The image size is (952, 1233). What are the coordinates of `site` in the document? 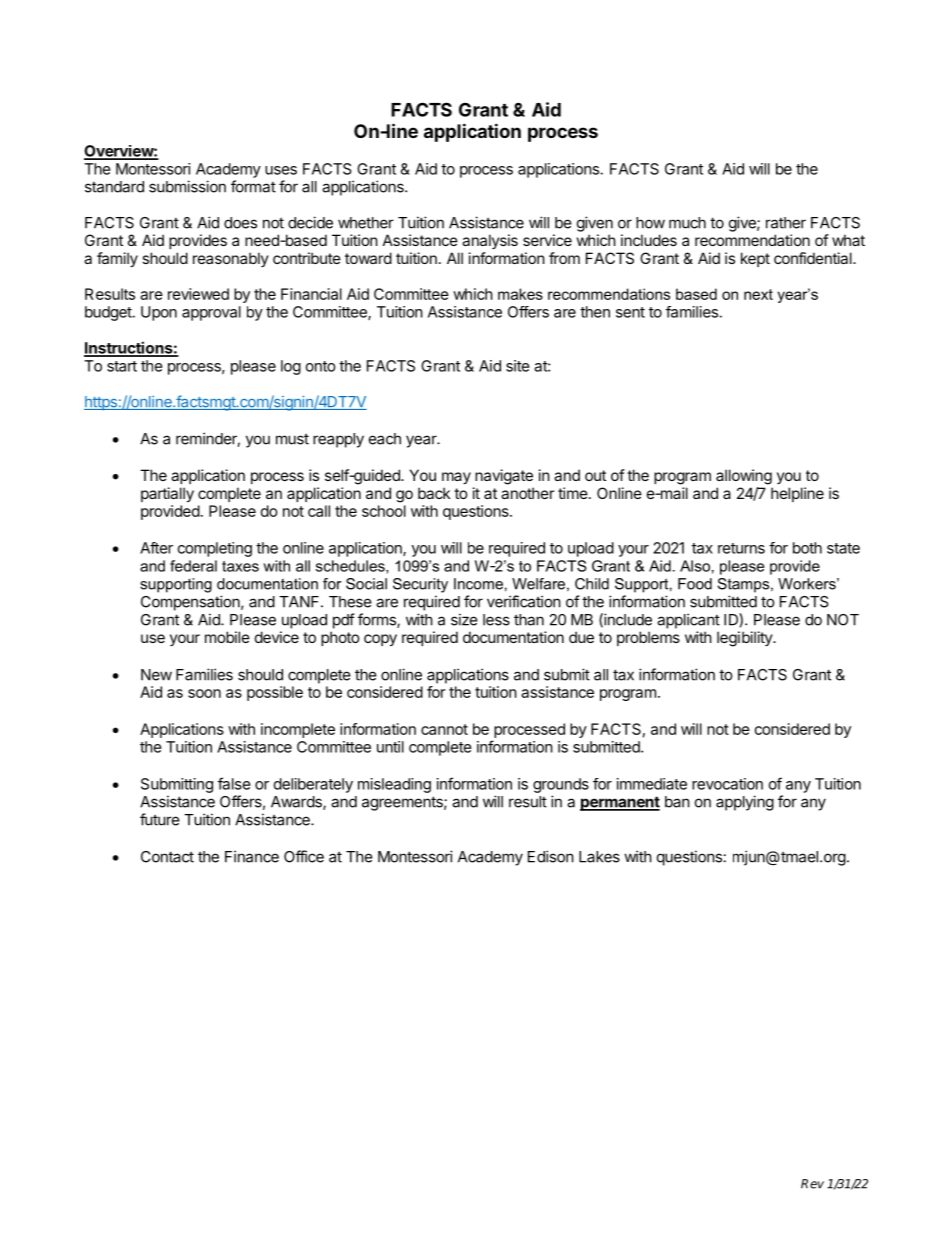 It's located at (518, 366).
